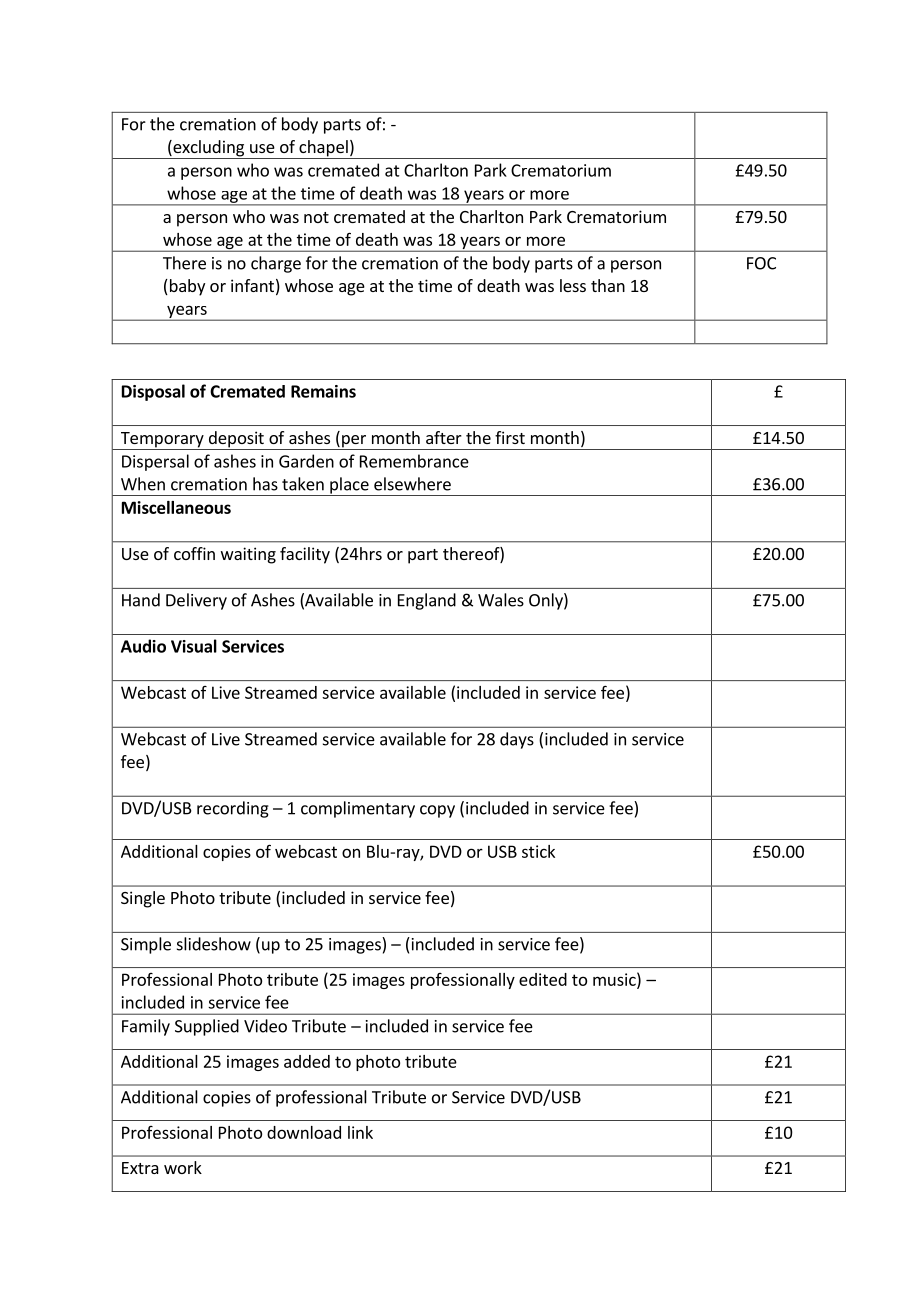 This page has height=1308, width=924. What do you see at coordinates (517, 740) in the page?
I see `days` at bounding box center [517, 740].
